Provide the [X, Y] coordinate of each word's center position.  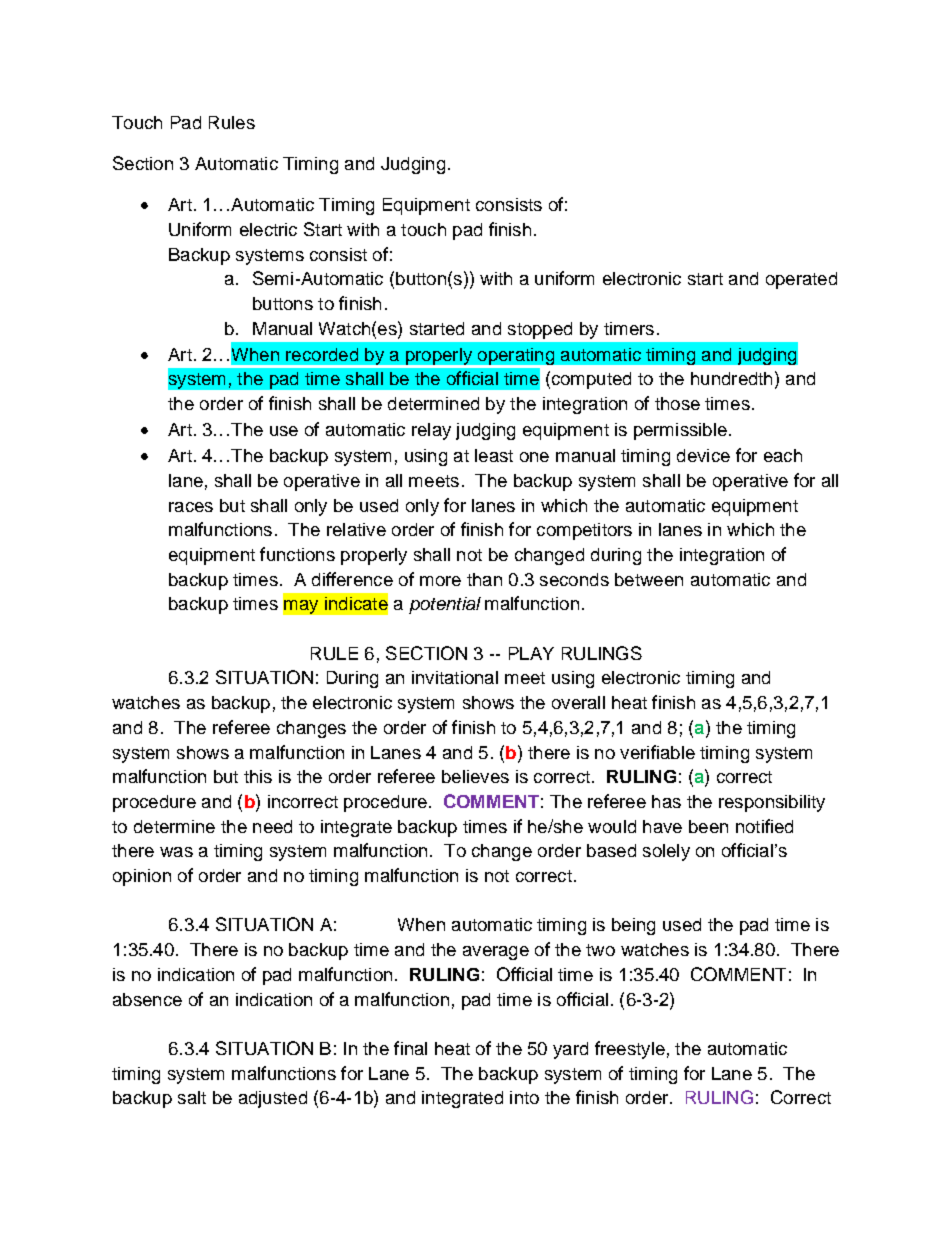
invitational [455, 677]
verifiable [657, 752]
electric [268, 229]
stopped [540, 330]
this [258, 776]
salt [192, 1097]
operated [801, 280]
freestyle [630, 1050]
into [524, 1097]
